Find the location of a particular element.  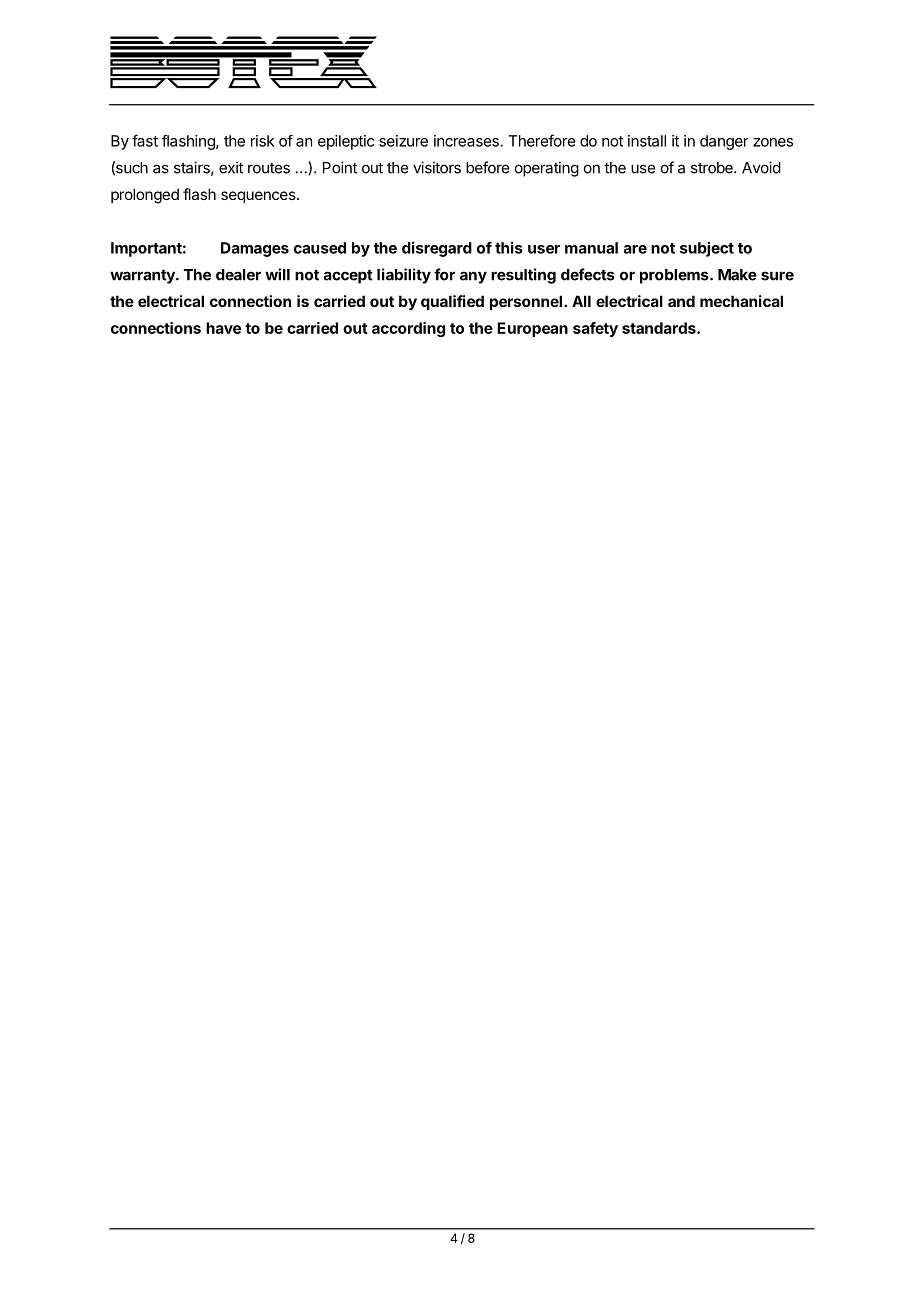

increases is located at coordinates (467, 141).
